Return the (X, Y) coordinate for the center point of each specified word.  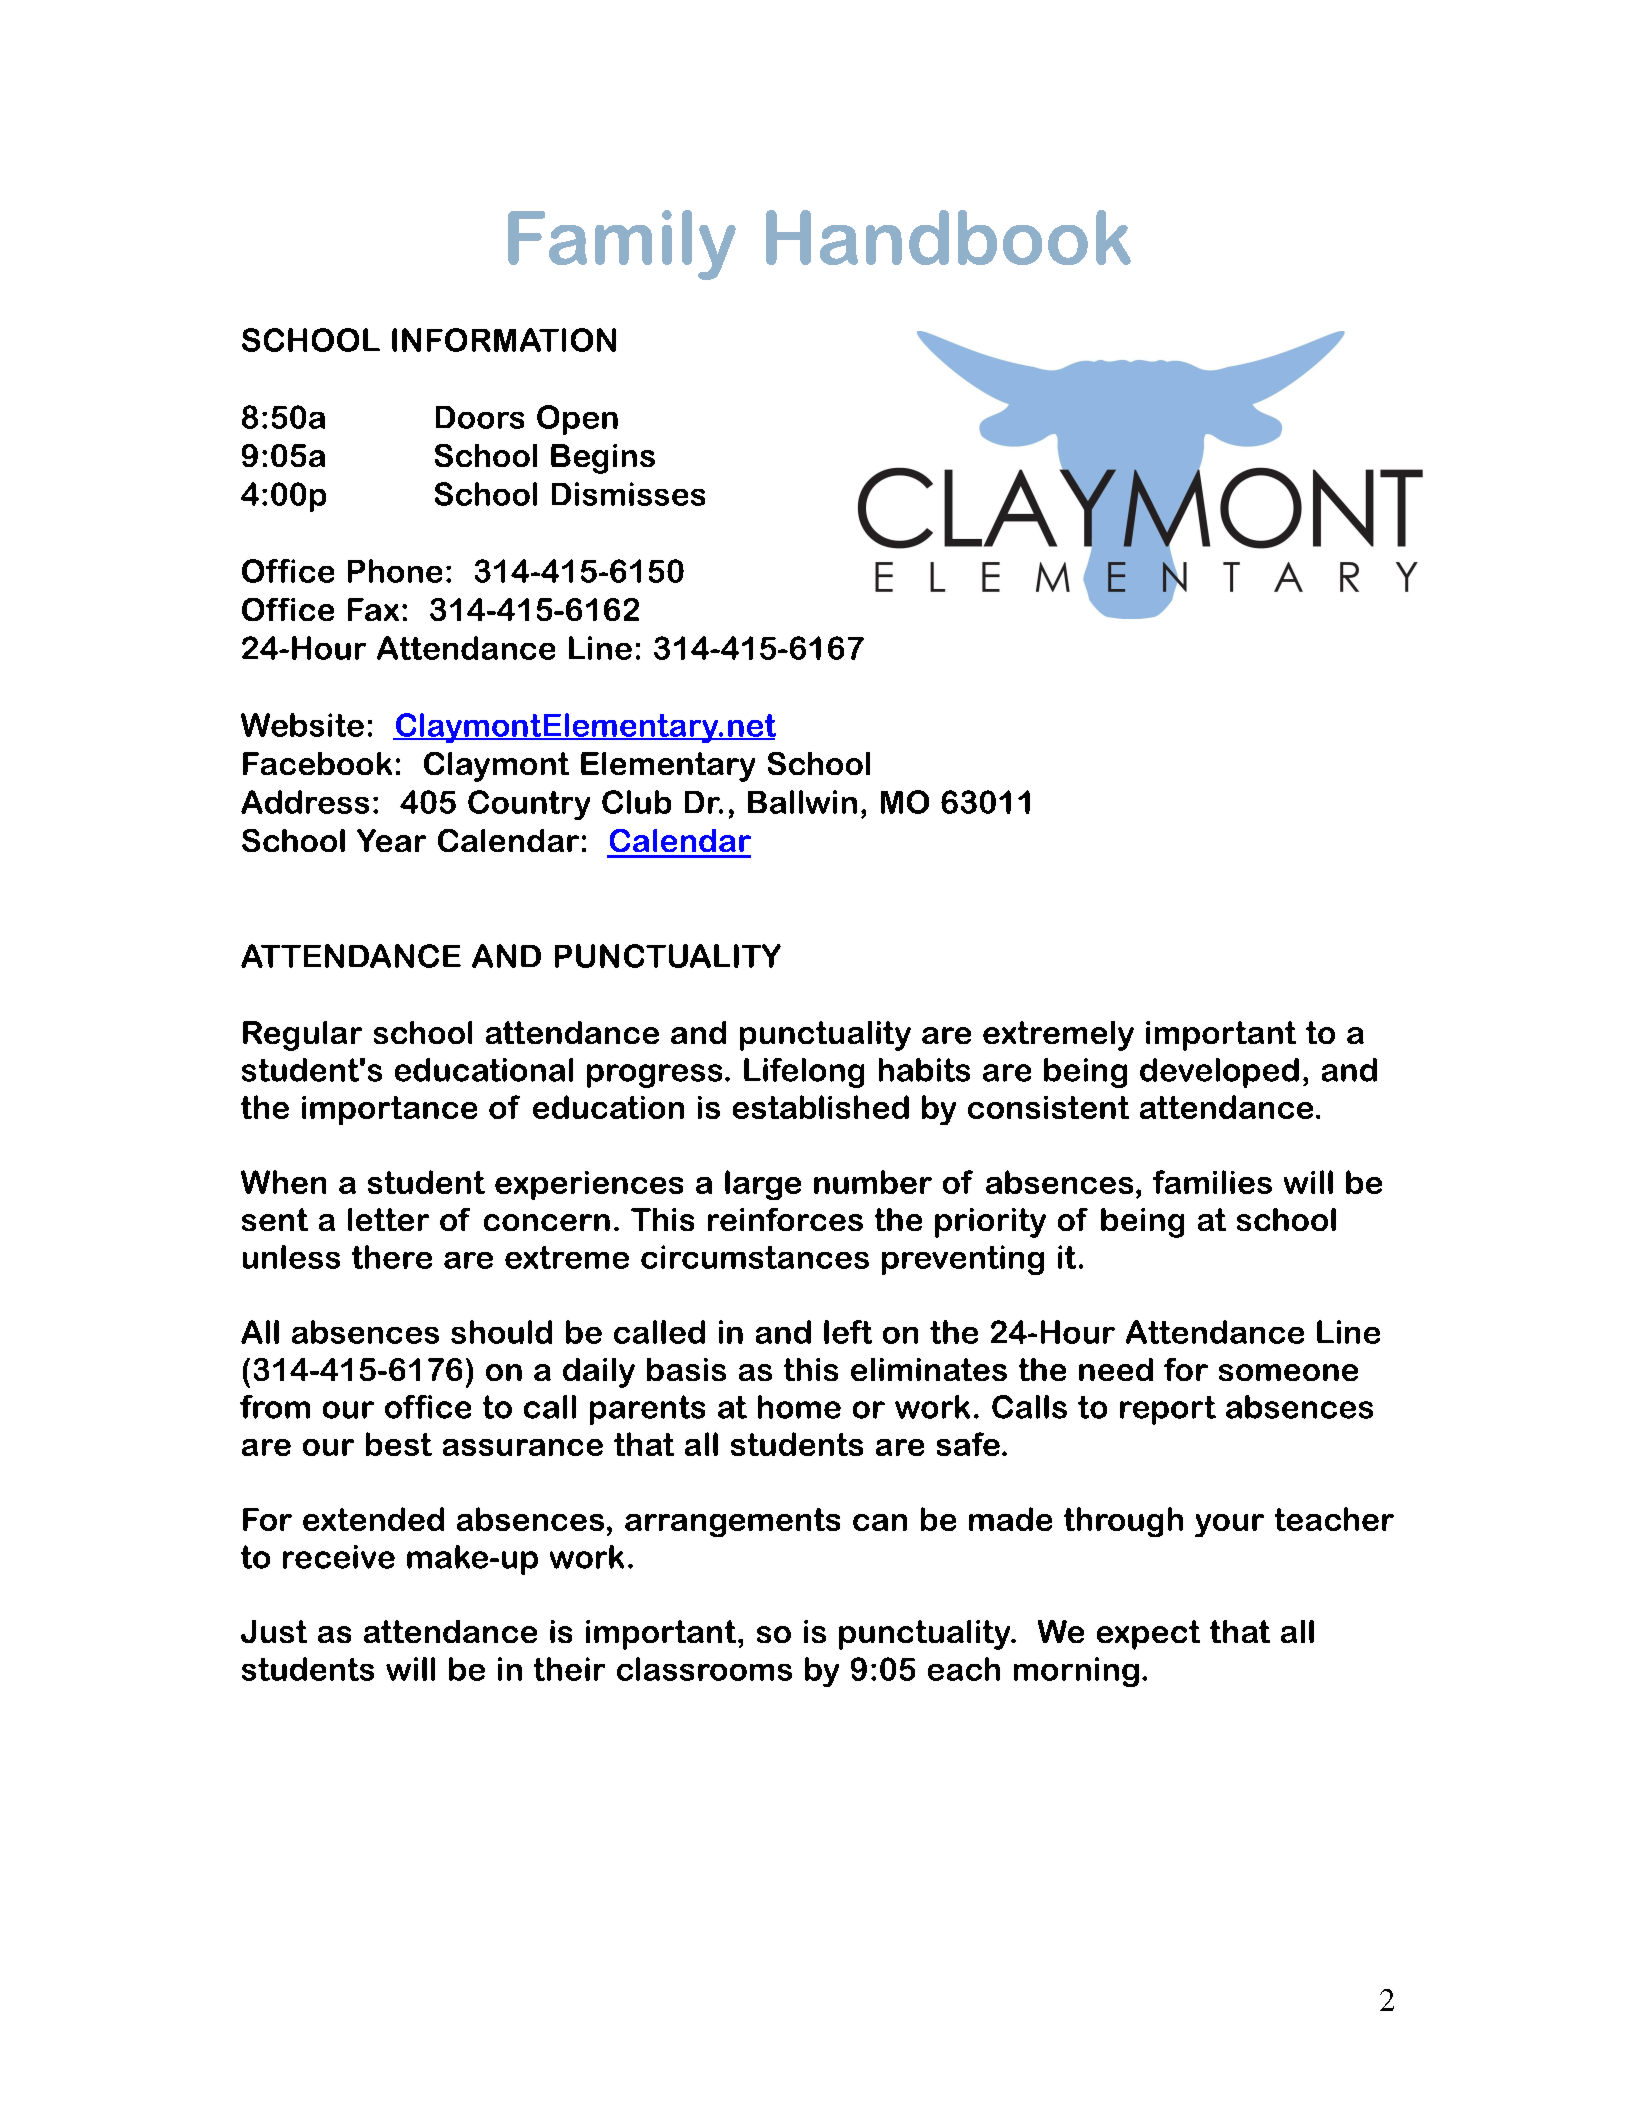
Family (622, 245)
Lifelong (804, 1073)
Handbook (948, 237)
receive (339, 1557)
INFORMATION (504, 340)
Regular (302, 1036)
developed (1219, 1073)
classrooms (704, 1669)
